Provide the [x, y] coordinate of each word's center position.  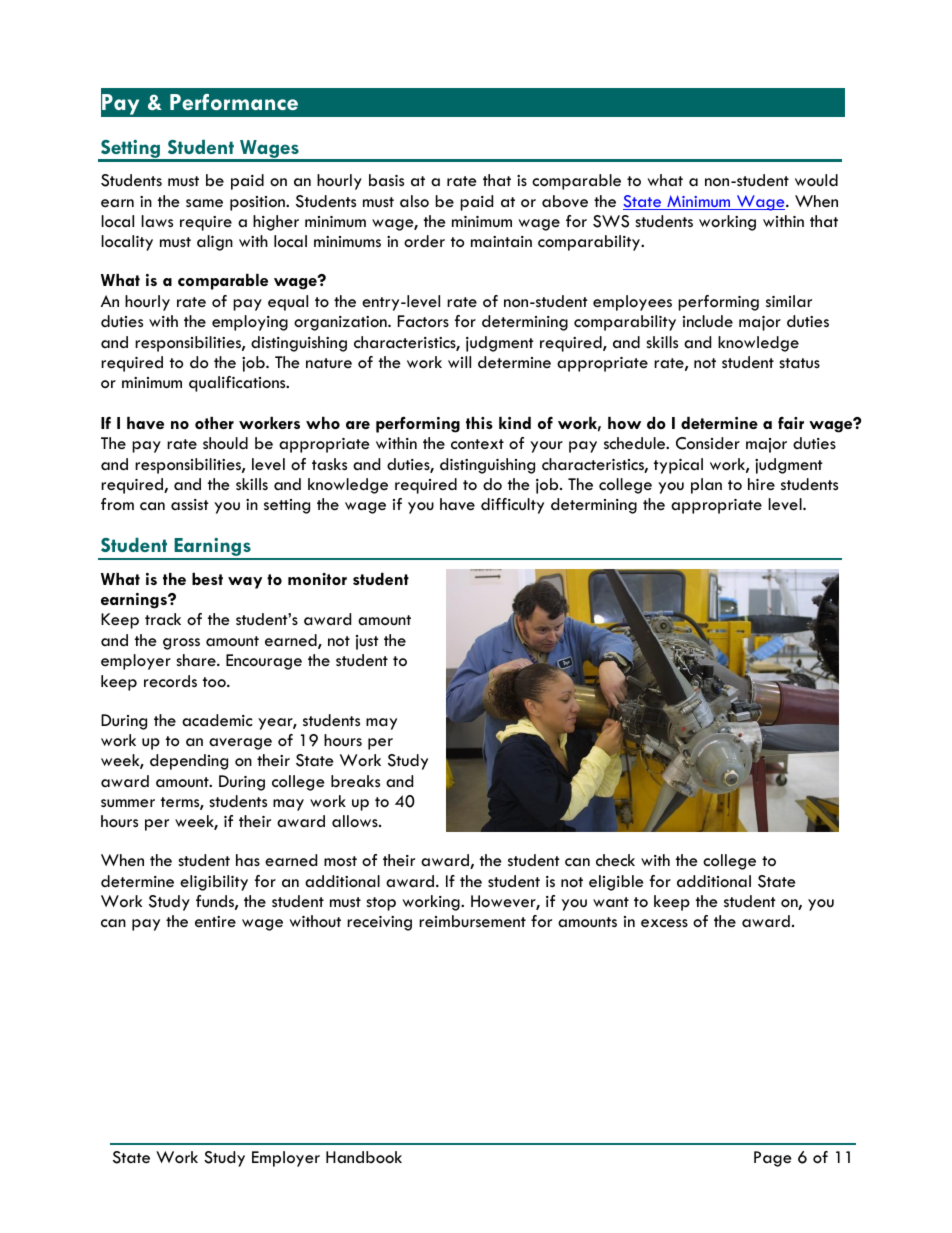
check [615, 860]
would [816, 180]
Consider [708, 443]
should [225, 443]
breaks [355, 781]
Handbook [364, 1157]
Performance [234, 102]
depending [189, 762]
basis [386, 180]
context [477, 444]
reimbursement [472, 921]
